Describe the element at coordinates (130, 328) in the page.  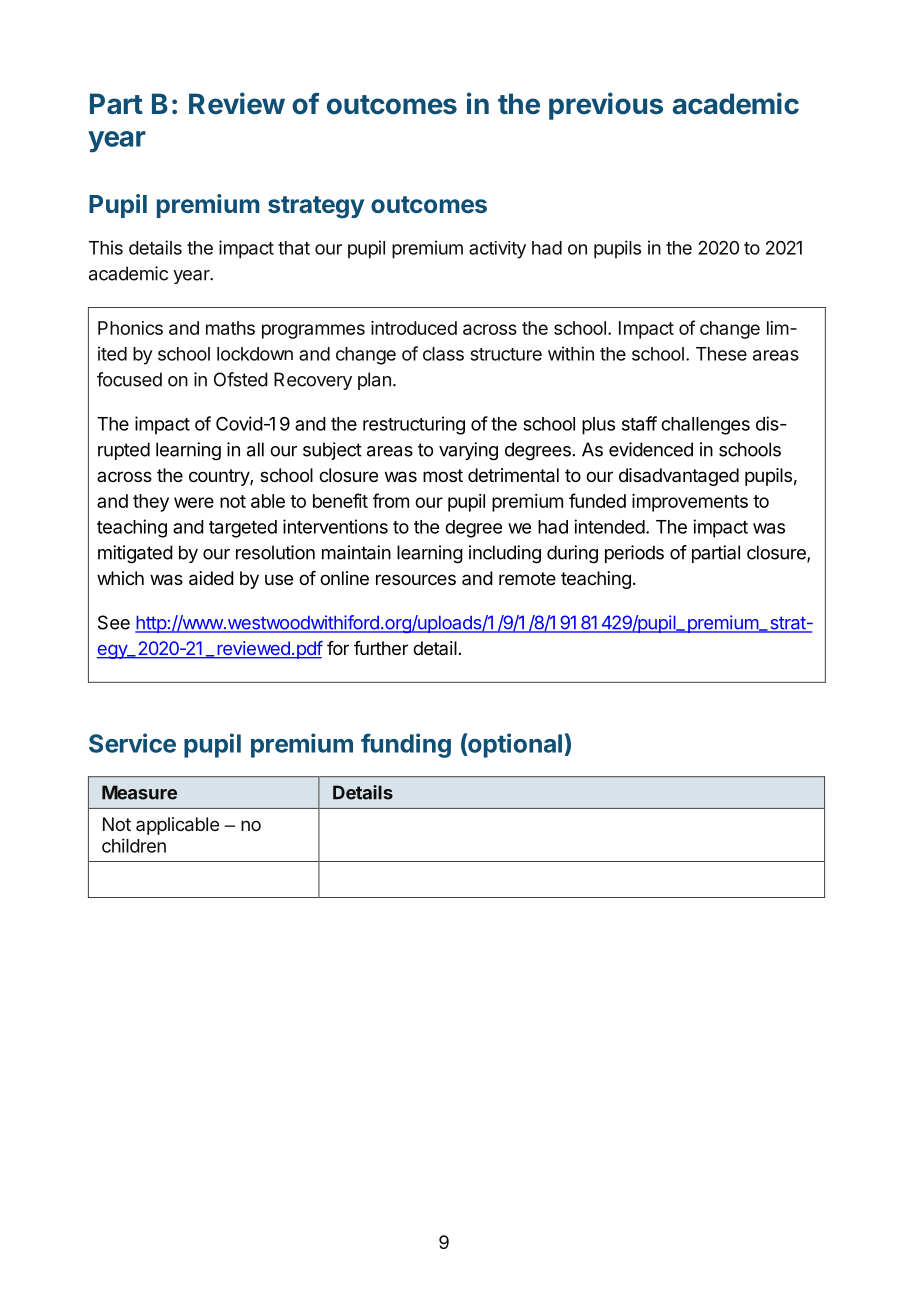
I see `Phonics` at that location.
